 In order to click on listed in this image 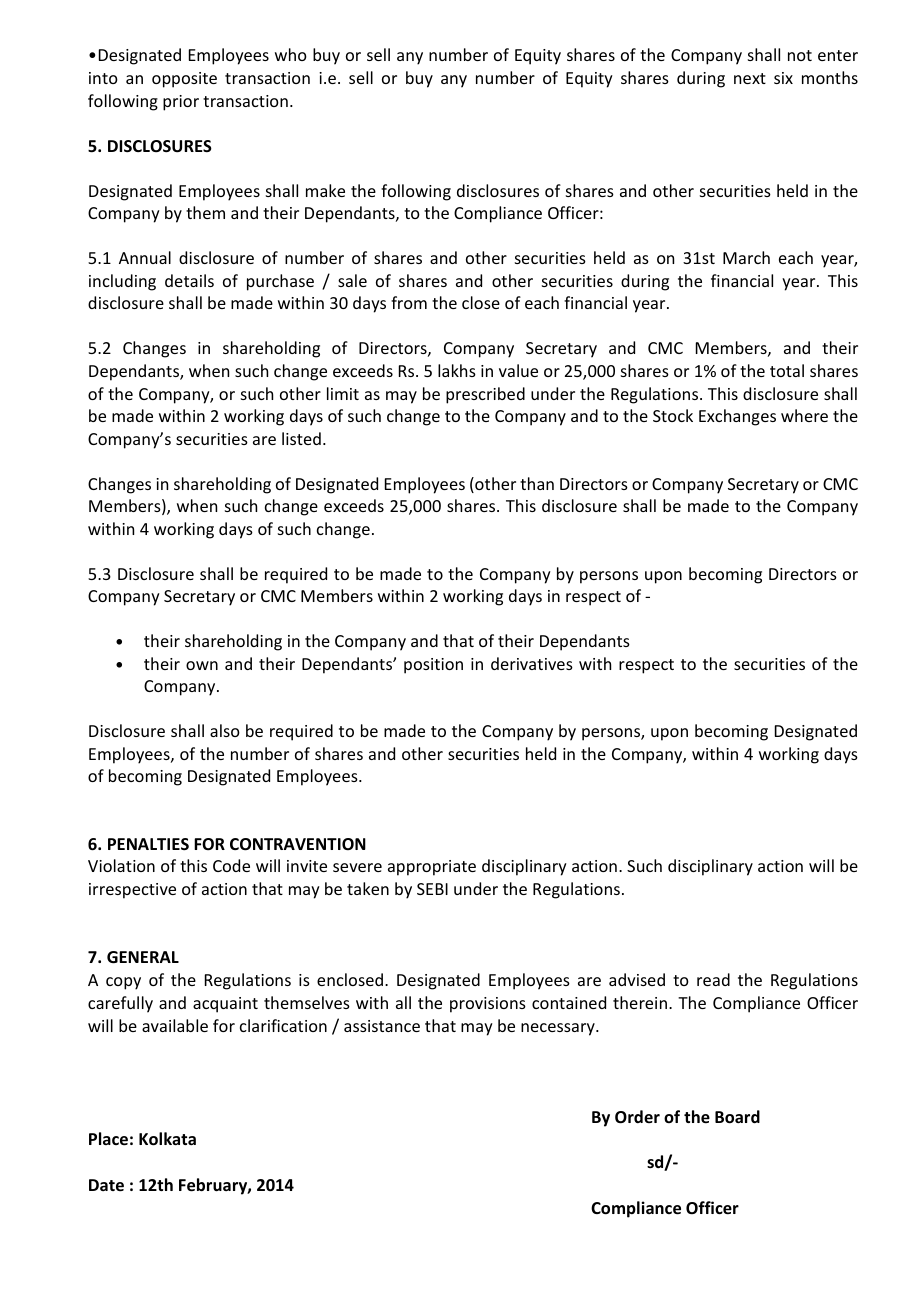, I will do `click(301, 438)`.
